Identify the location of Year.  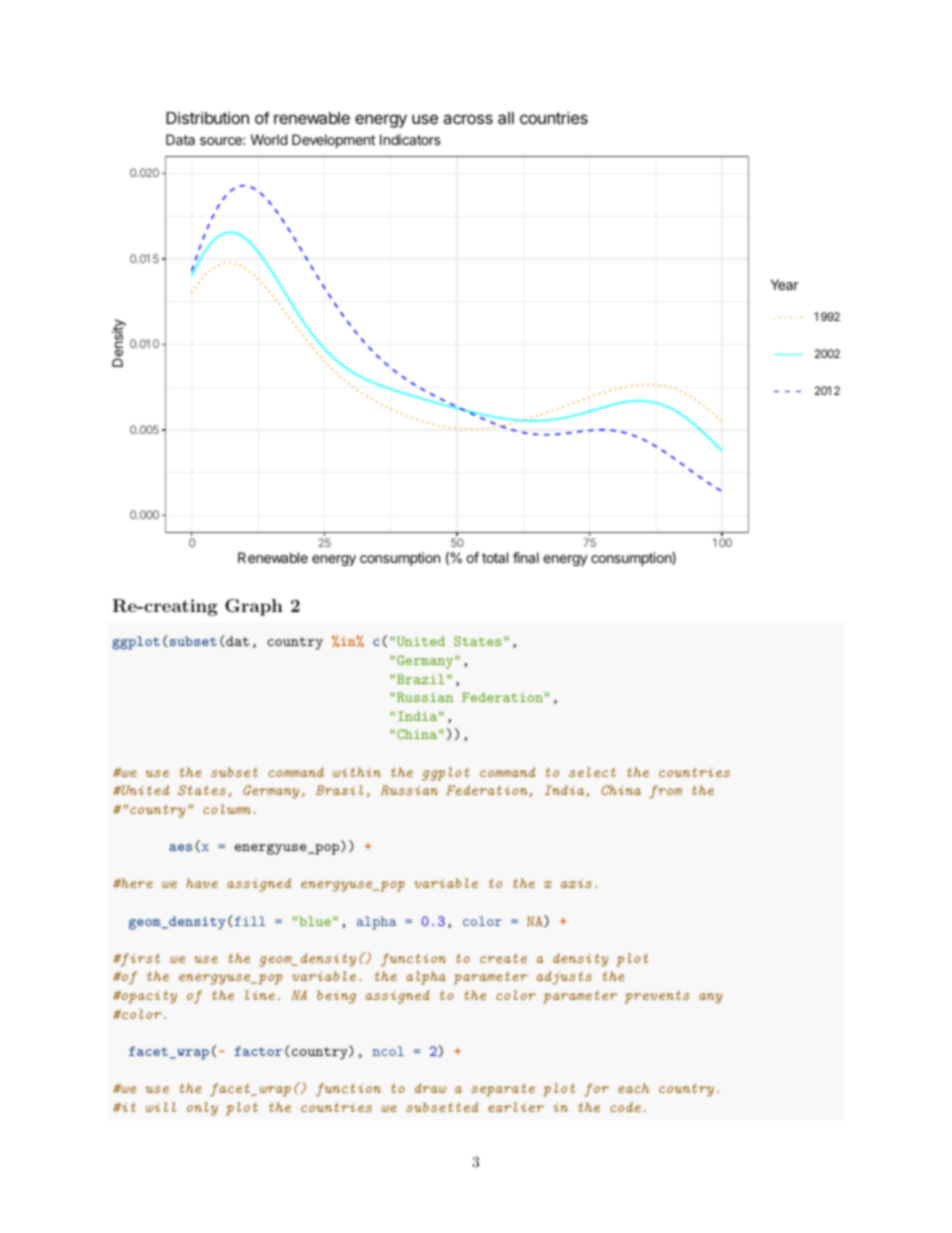
(784, 284).
